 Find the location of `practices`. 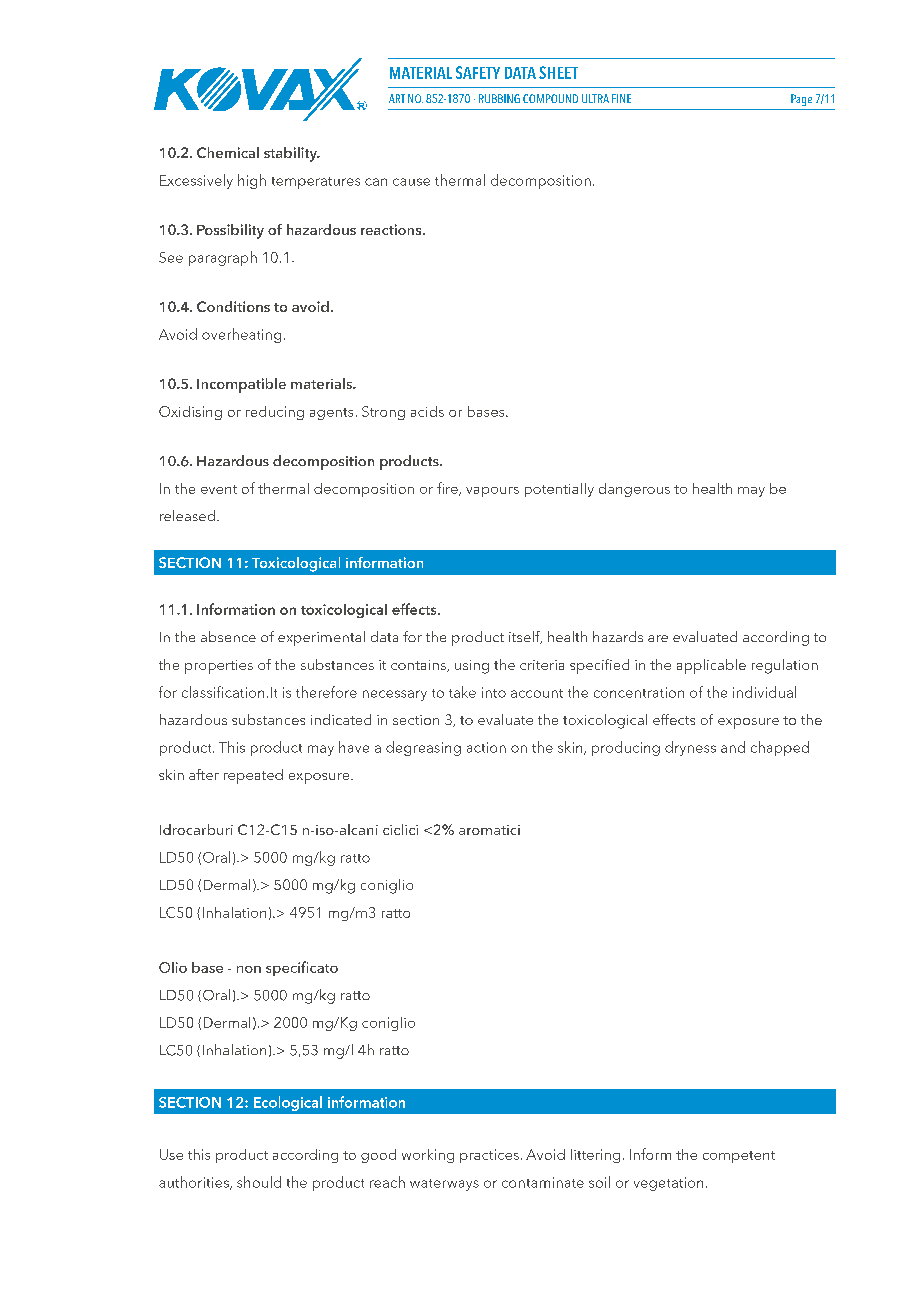

practices is located at coordinates (489, 1156).
